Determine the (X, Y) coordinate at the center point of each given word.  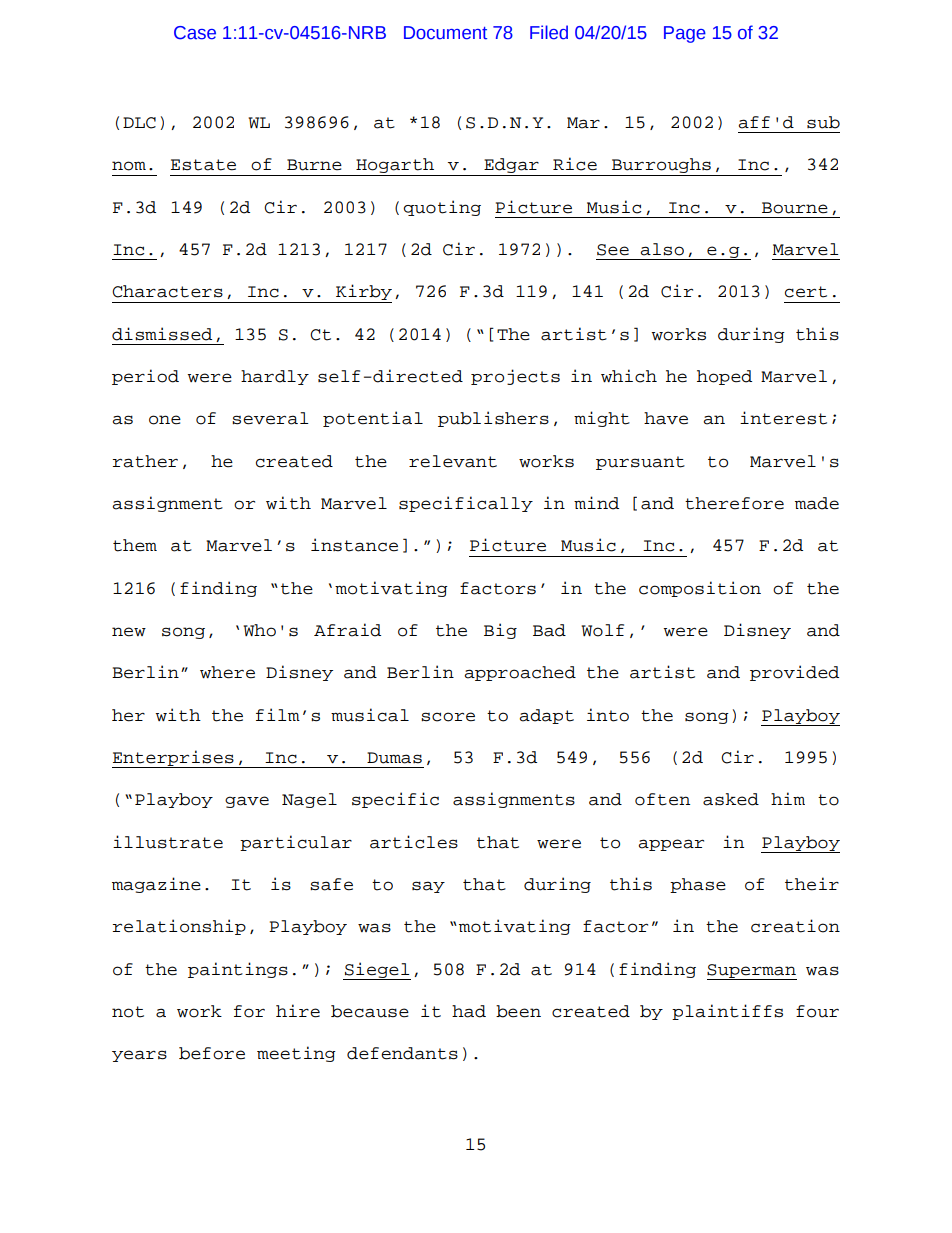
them (135, 545)
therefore (734, 503)
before (212, 1053)
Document (445, 33)
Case (195, 33)
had (469, 1011)
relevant (453, 461)
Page (685, 34)
